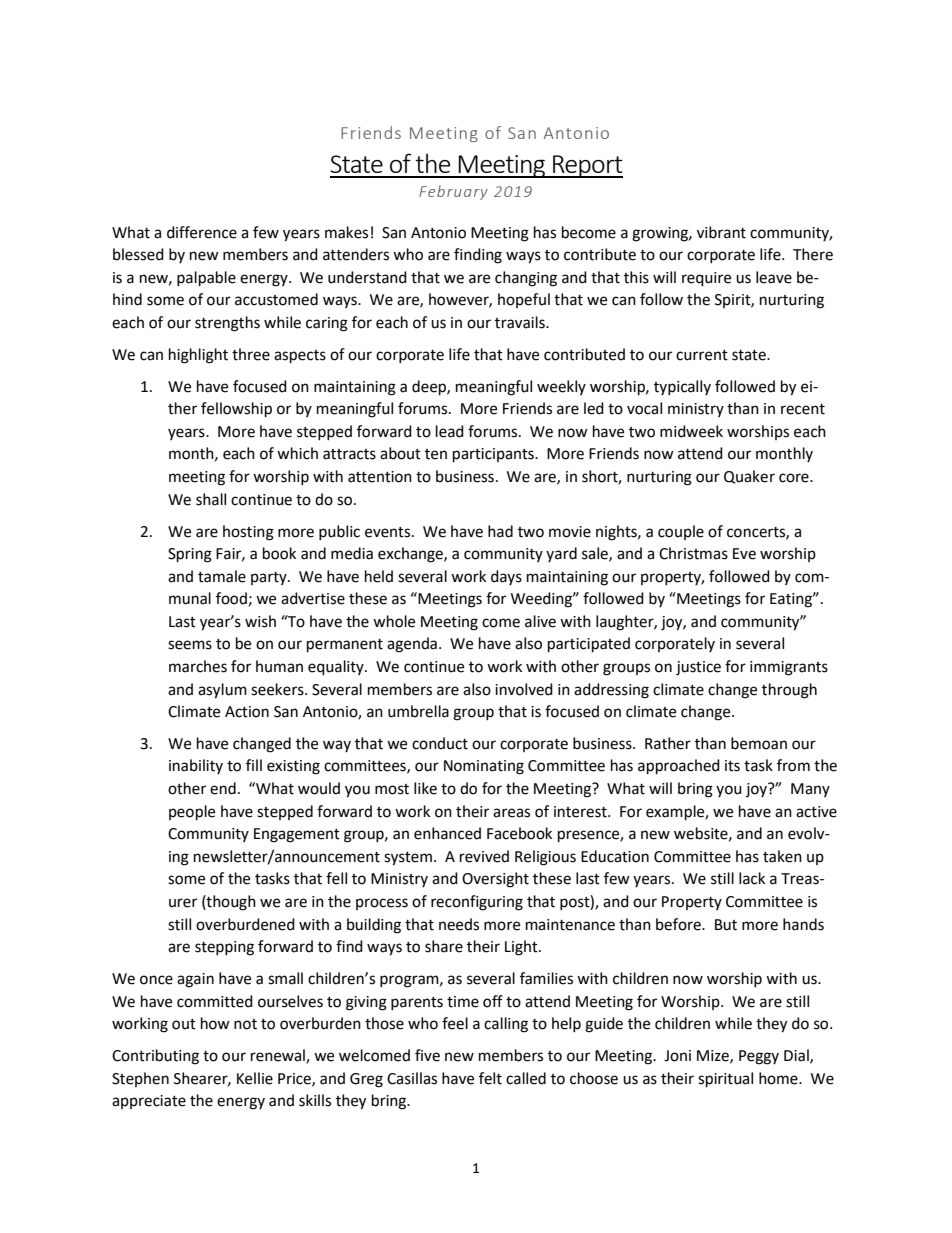  What do you see at coordinates (453, 192) in the screenshot?
I see `February` at bounding box center [453, 192].
